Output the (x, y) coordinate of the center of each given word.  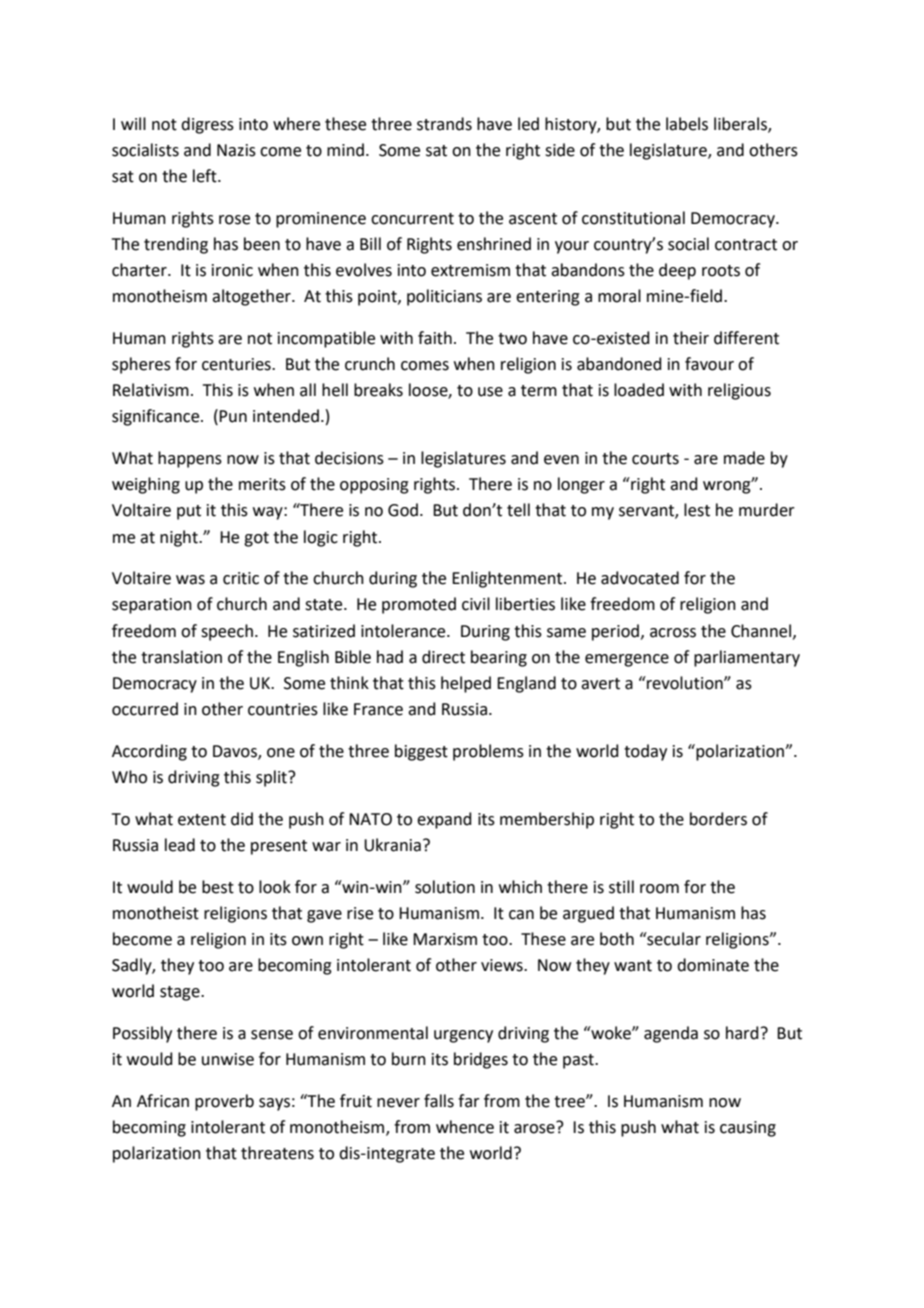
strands (444, 124)
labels (687, 124)
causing (748, 1129)
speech (227, 632)
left (206, 176)
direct (443, 657)
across (673, 633)
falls (439, 1101)
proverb (224, 1102)
